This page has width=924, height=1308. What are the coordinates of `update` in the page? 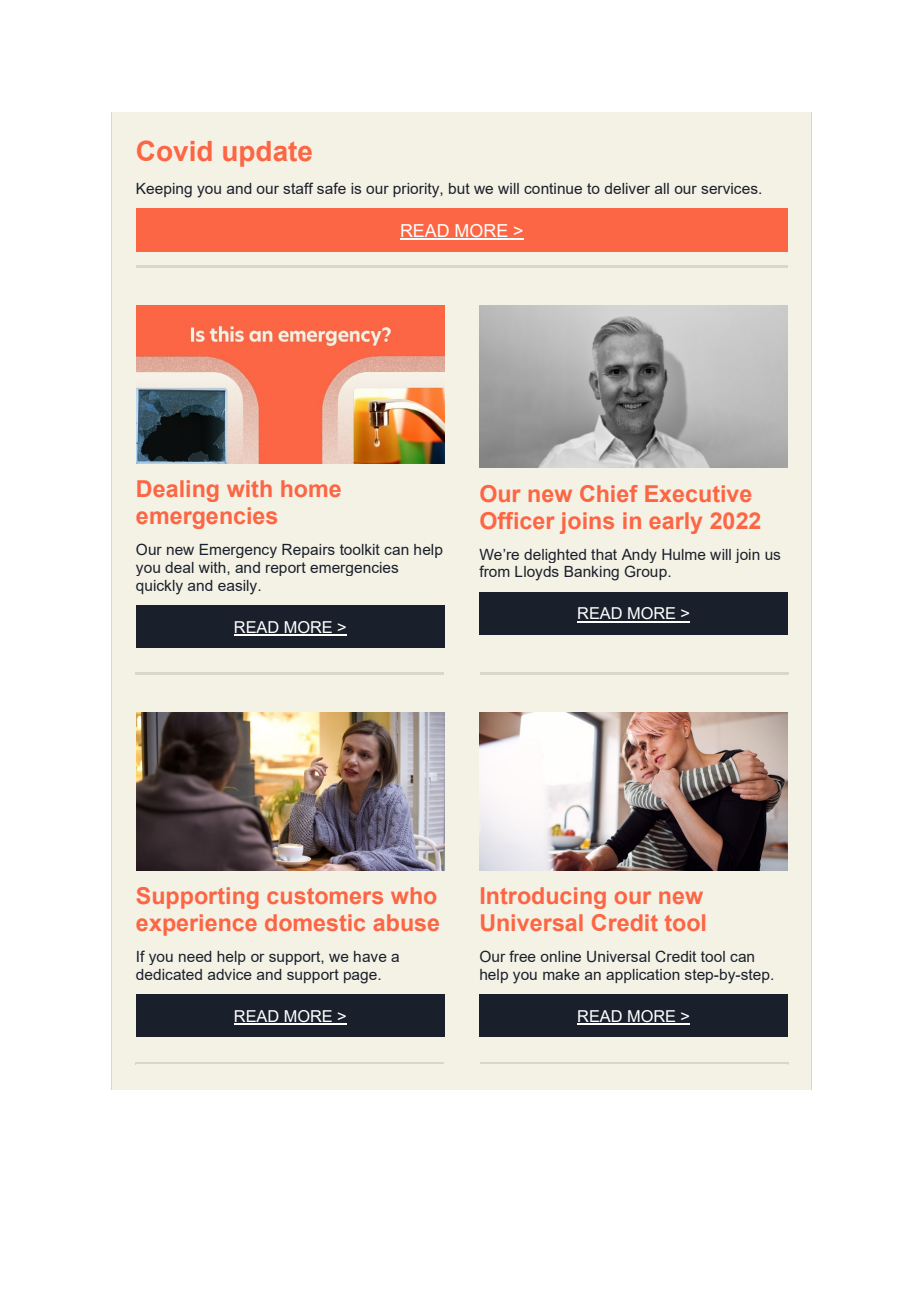 It's located at (267, 154).
